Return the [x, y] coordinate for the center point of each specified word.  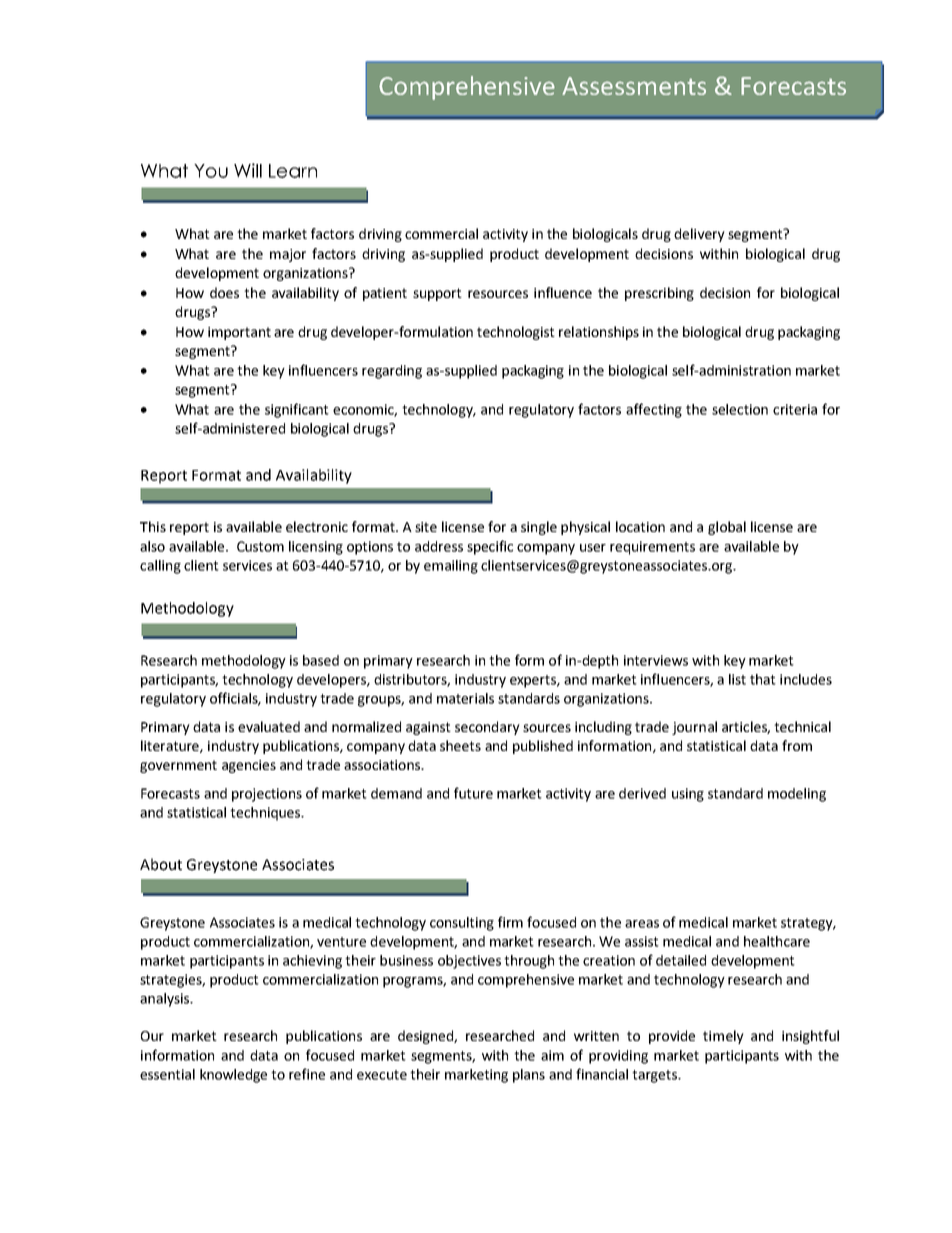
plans [529, 1076]
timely [723, 1037]
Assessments [634, 86]
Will [248, 170]
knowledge [233, 1076]
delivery [699, 235]
